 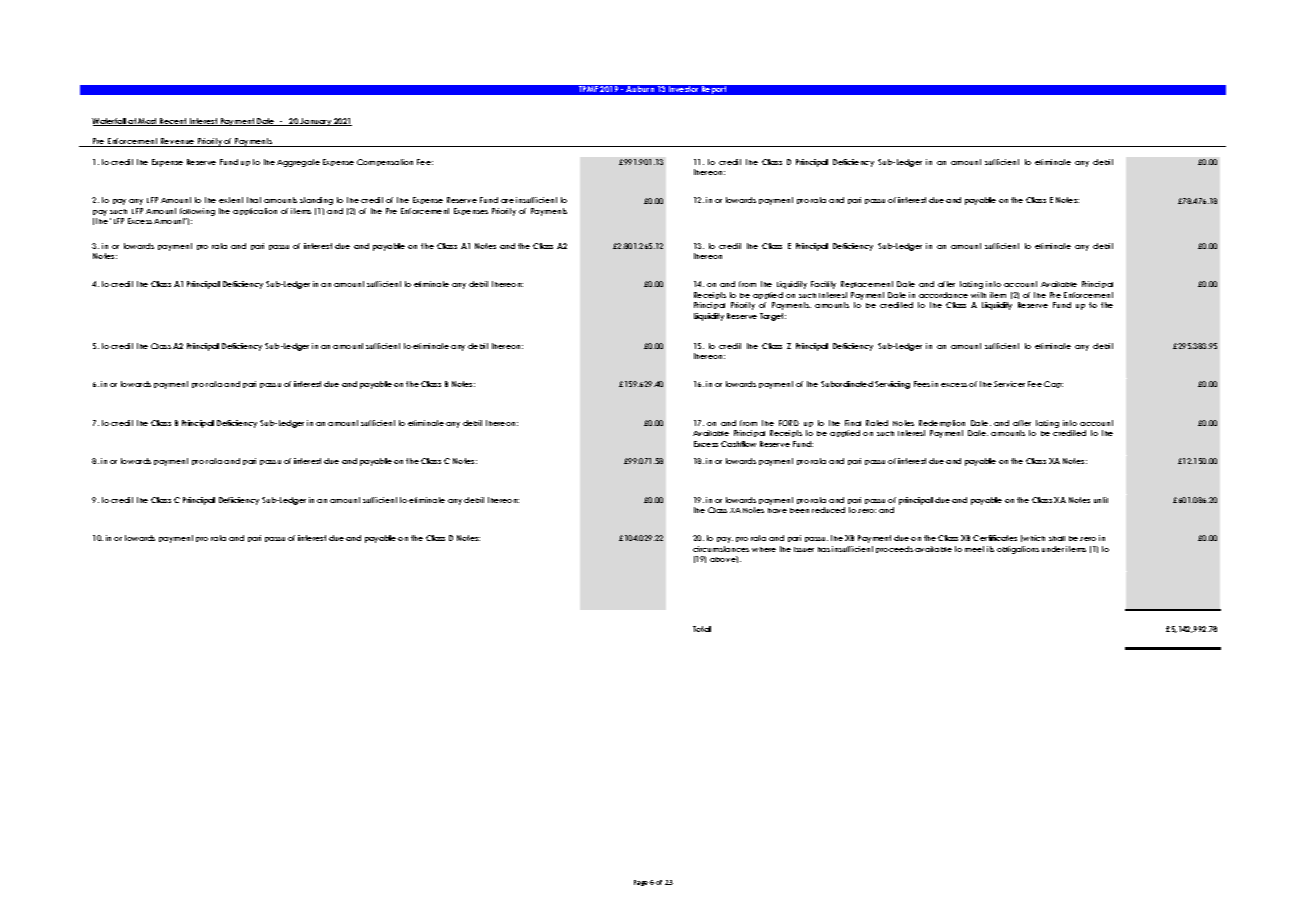 What do you see at coordinates (995, 538) in the document?
I see `Certificates` at bounding box center [995, 538].
